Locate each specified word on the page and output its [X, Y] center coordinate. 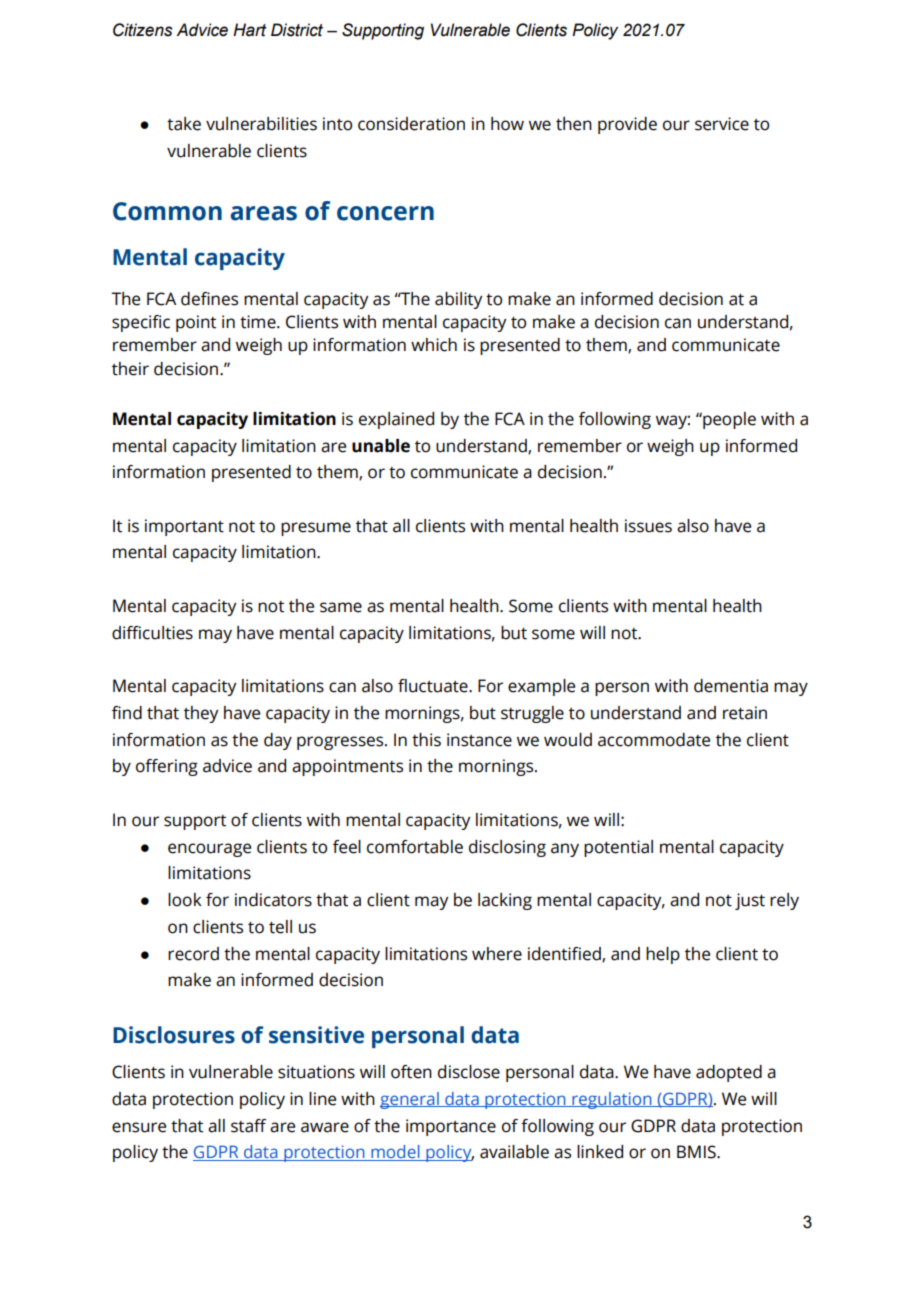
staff [248, 1126]
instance [479, 740]
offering [167, 767]
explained [396, 420]
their [130, 369]
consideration [411, 124]
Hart [249, 30]
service [722, 124]
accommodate [654, 740]
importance [451, 1127]
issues [648, 526]
